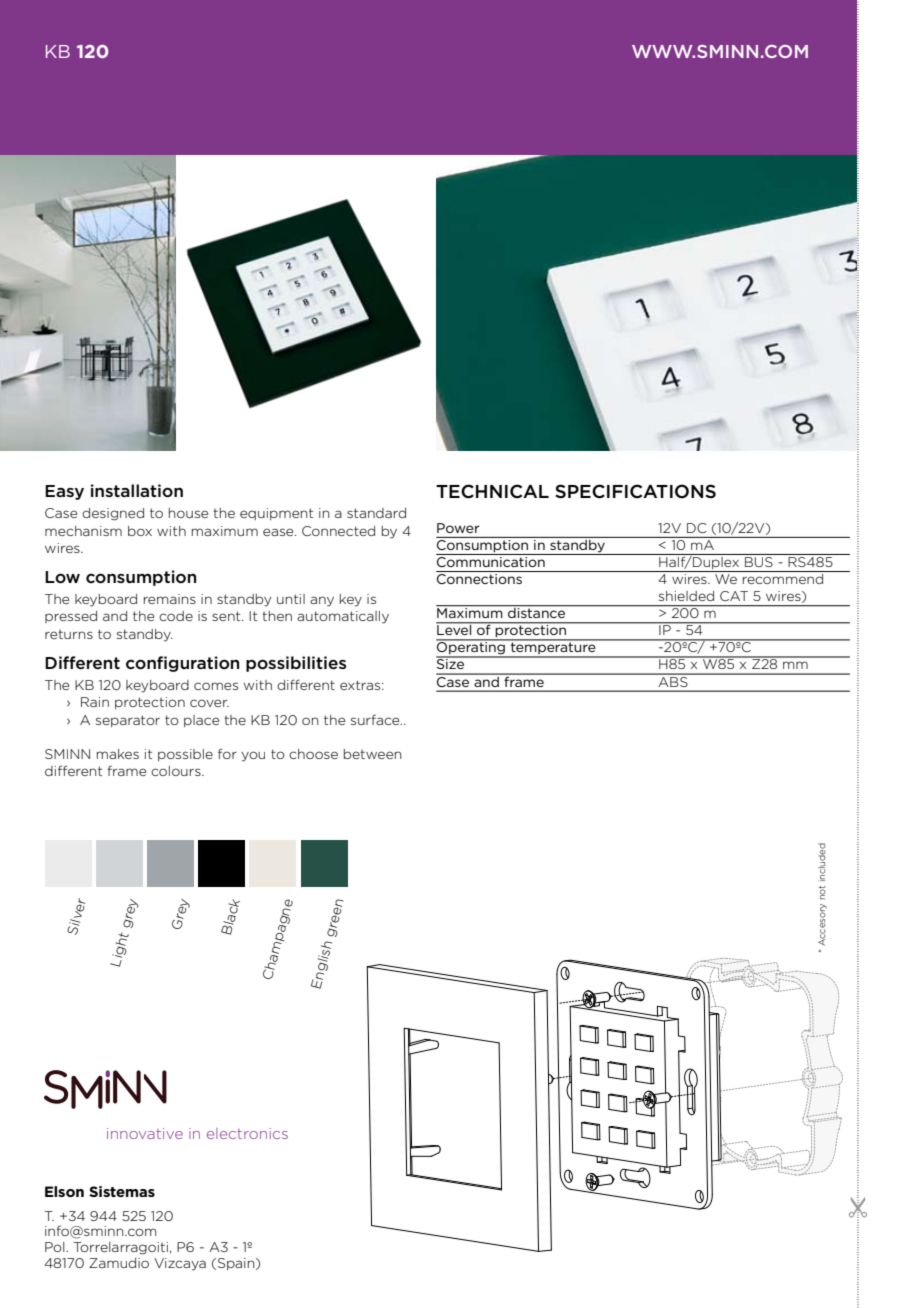  What do you see at coordinates (56, 1247) in the document?
I see `Pol` at bounding box center [56, 1247].
